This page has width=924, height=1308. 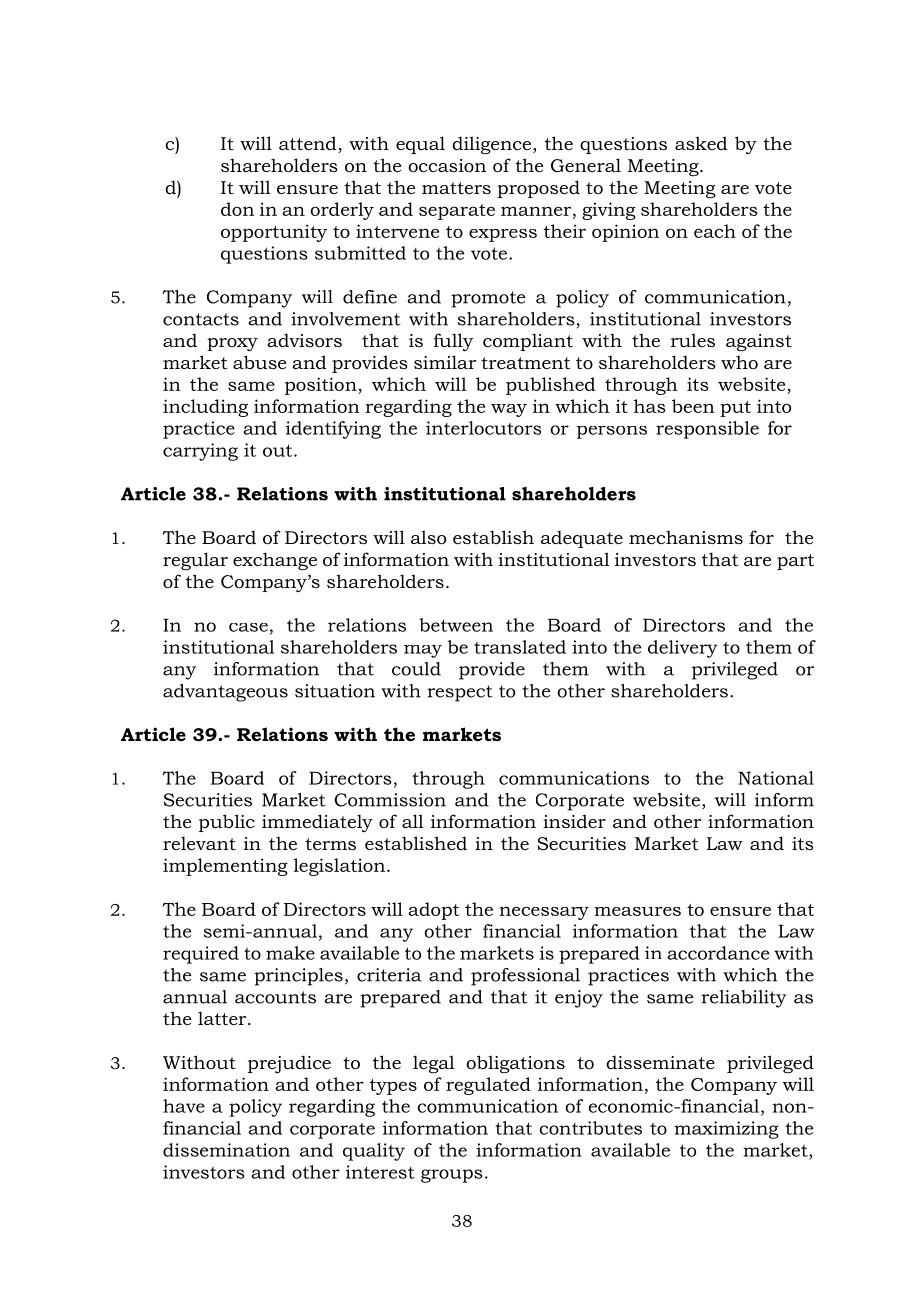 What do you see at coordinates (520, 647) in the page?
I see `translated` at bounding box center [520, 647].
